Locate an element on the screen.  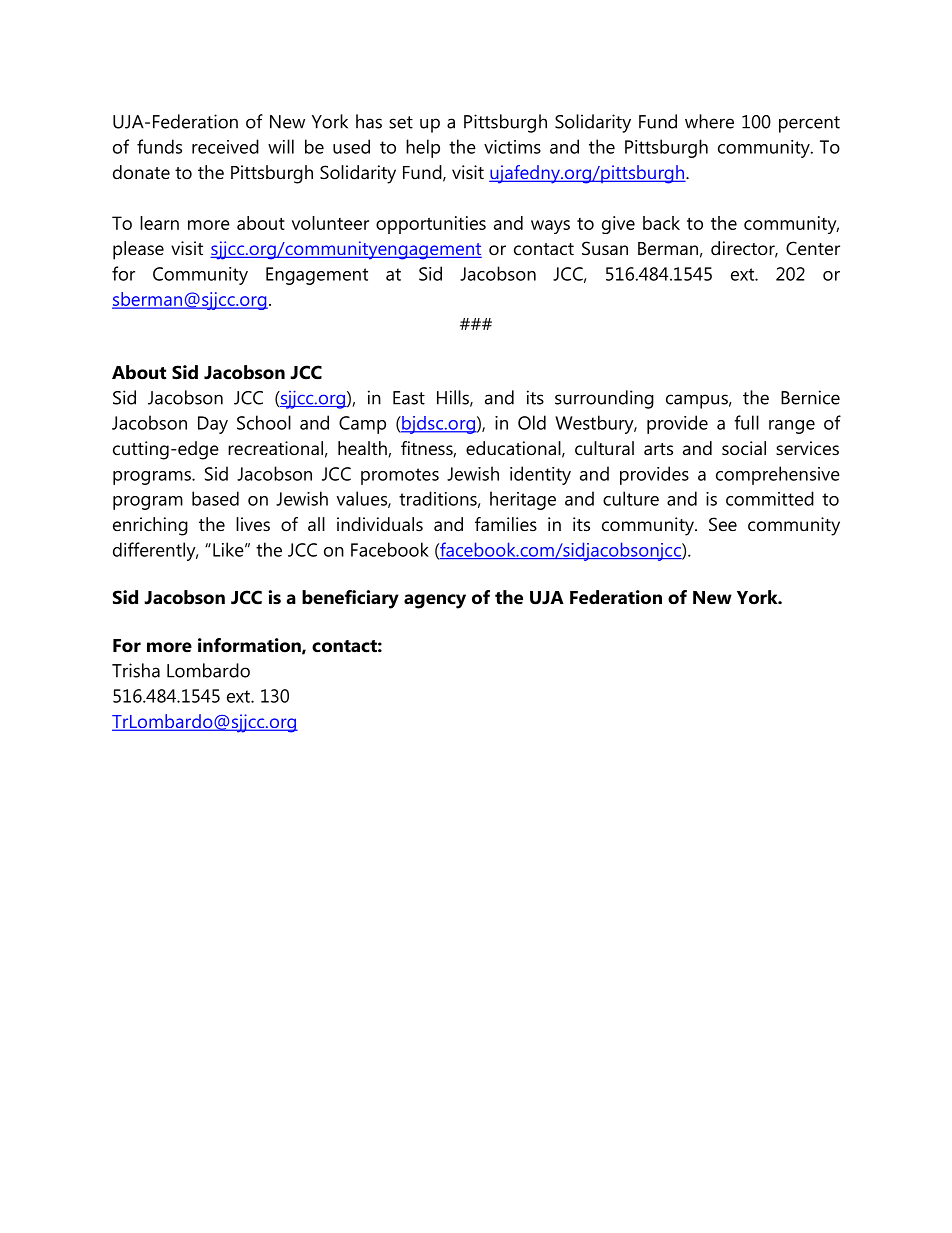
agency is located at coordinates (435, 601).
